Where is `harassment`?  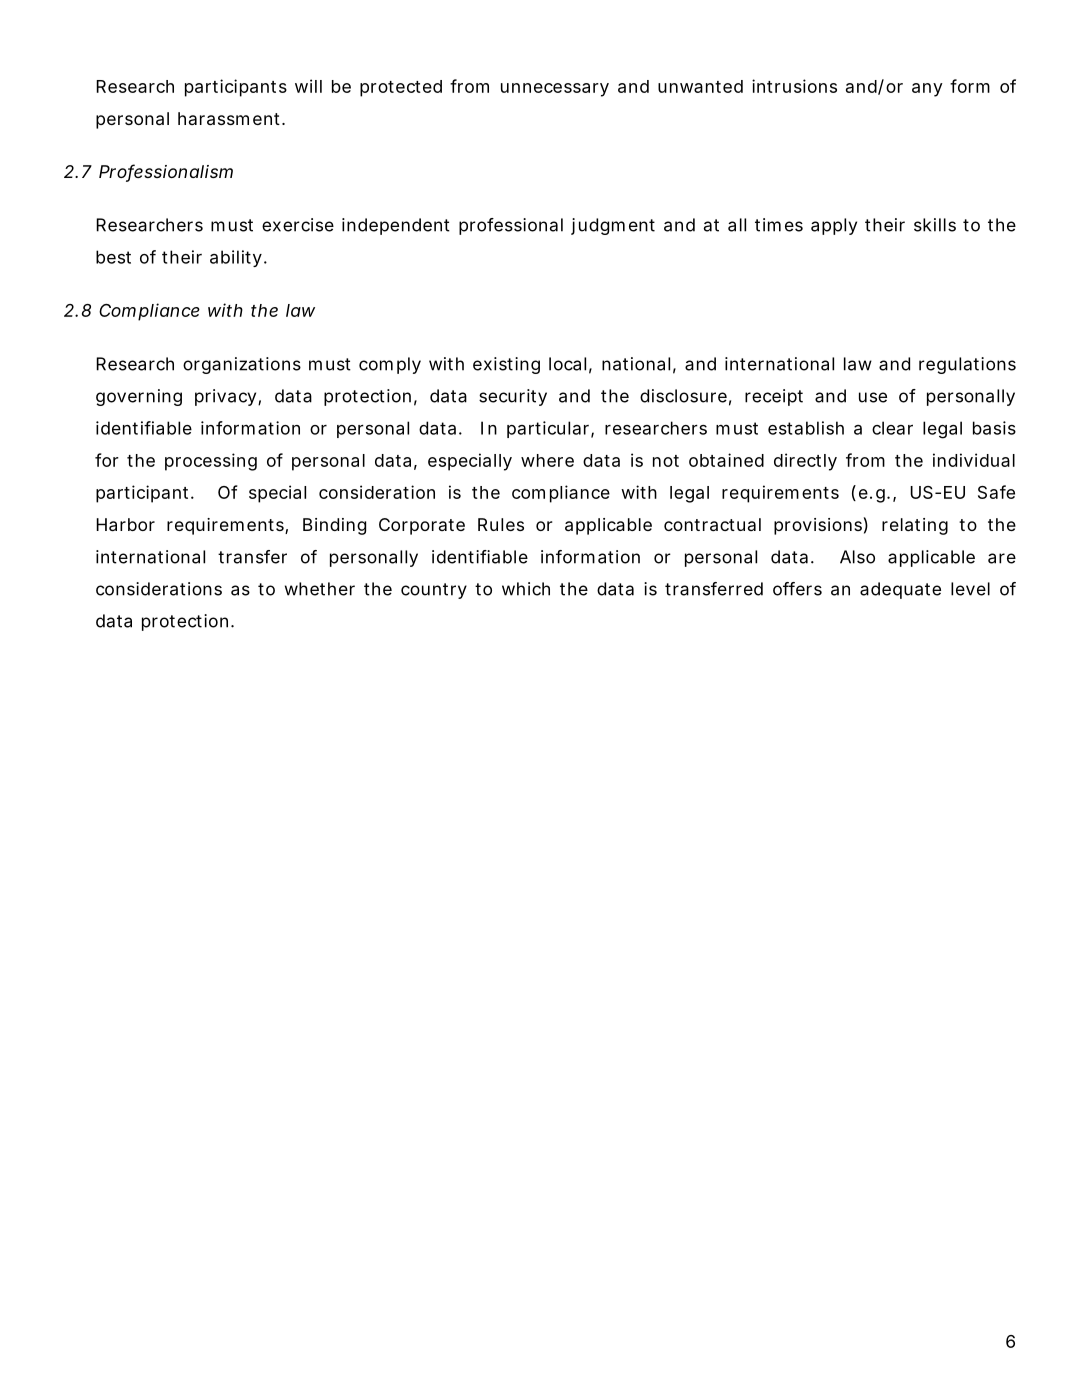 harassment is located at coordinates (230, 118).
